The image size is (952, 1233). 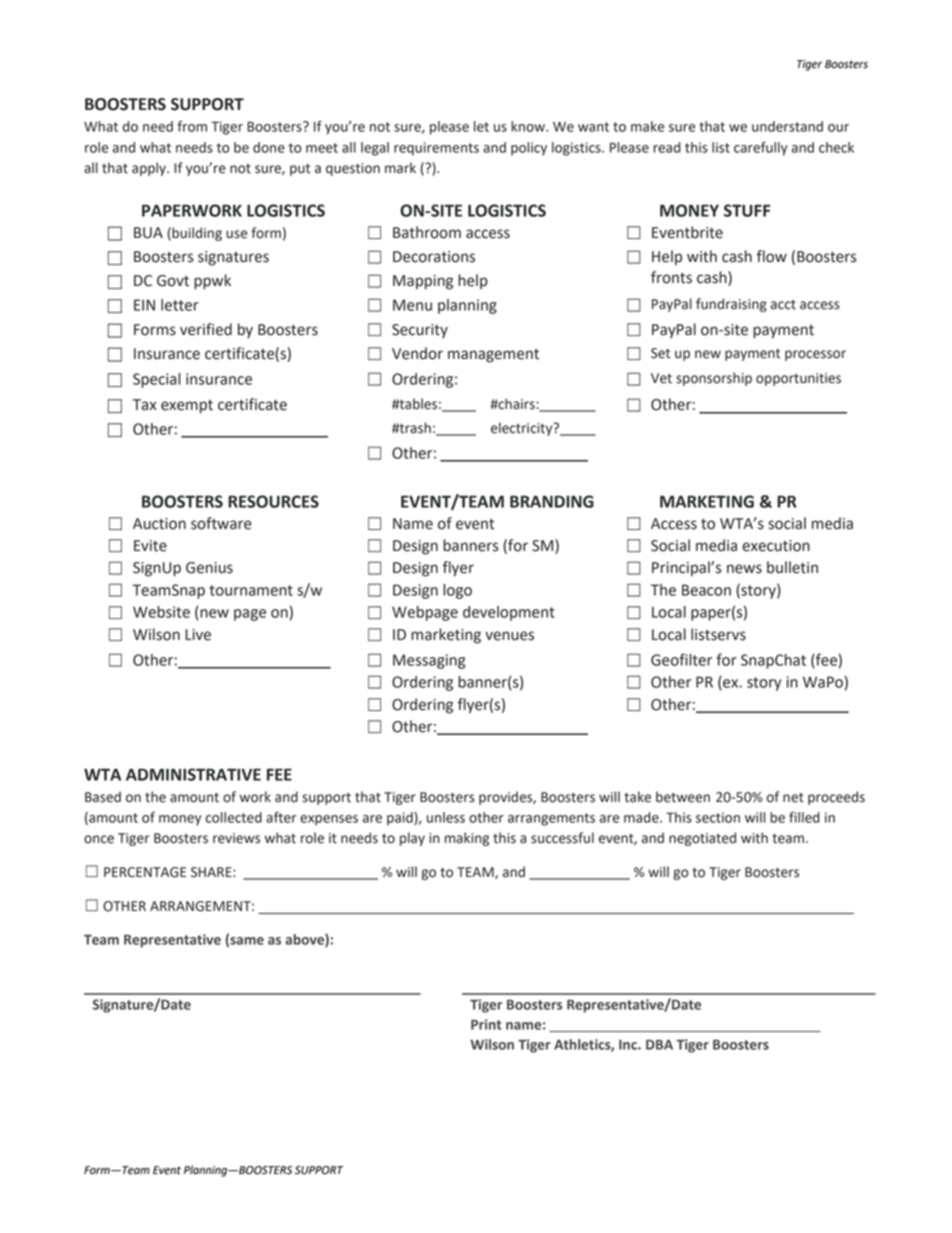 I want to click on news, so click(x=744, y=569).
